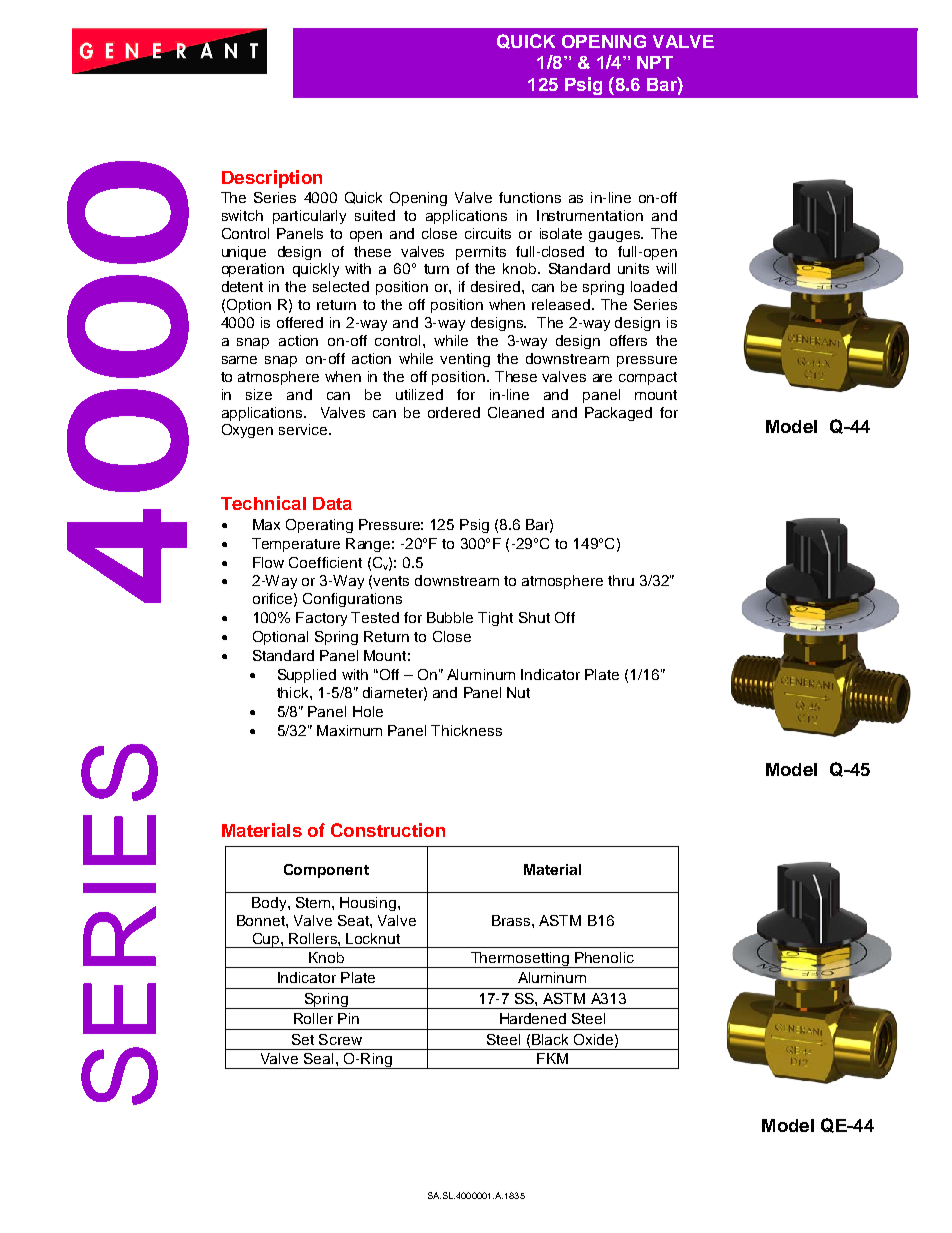 The height and width of the screenshot is (1233, 952). I want to click on Black, so click(550, 1039).
